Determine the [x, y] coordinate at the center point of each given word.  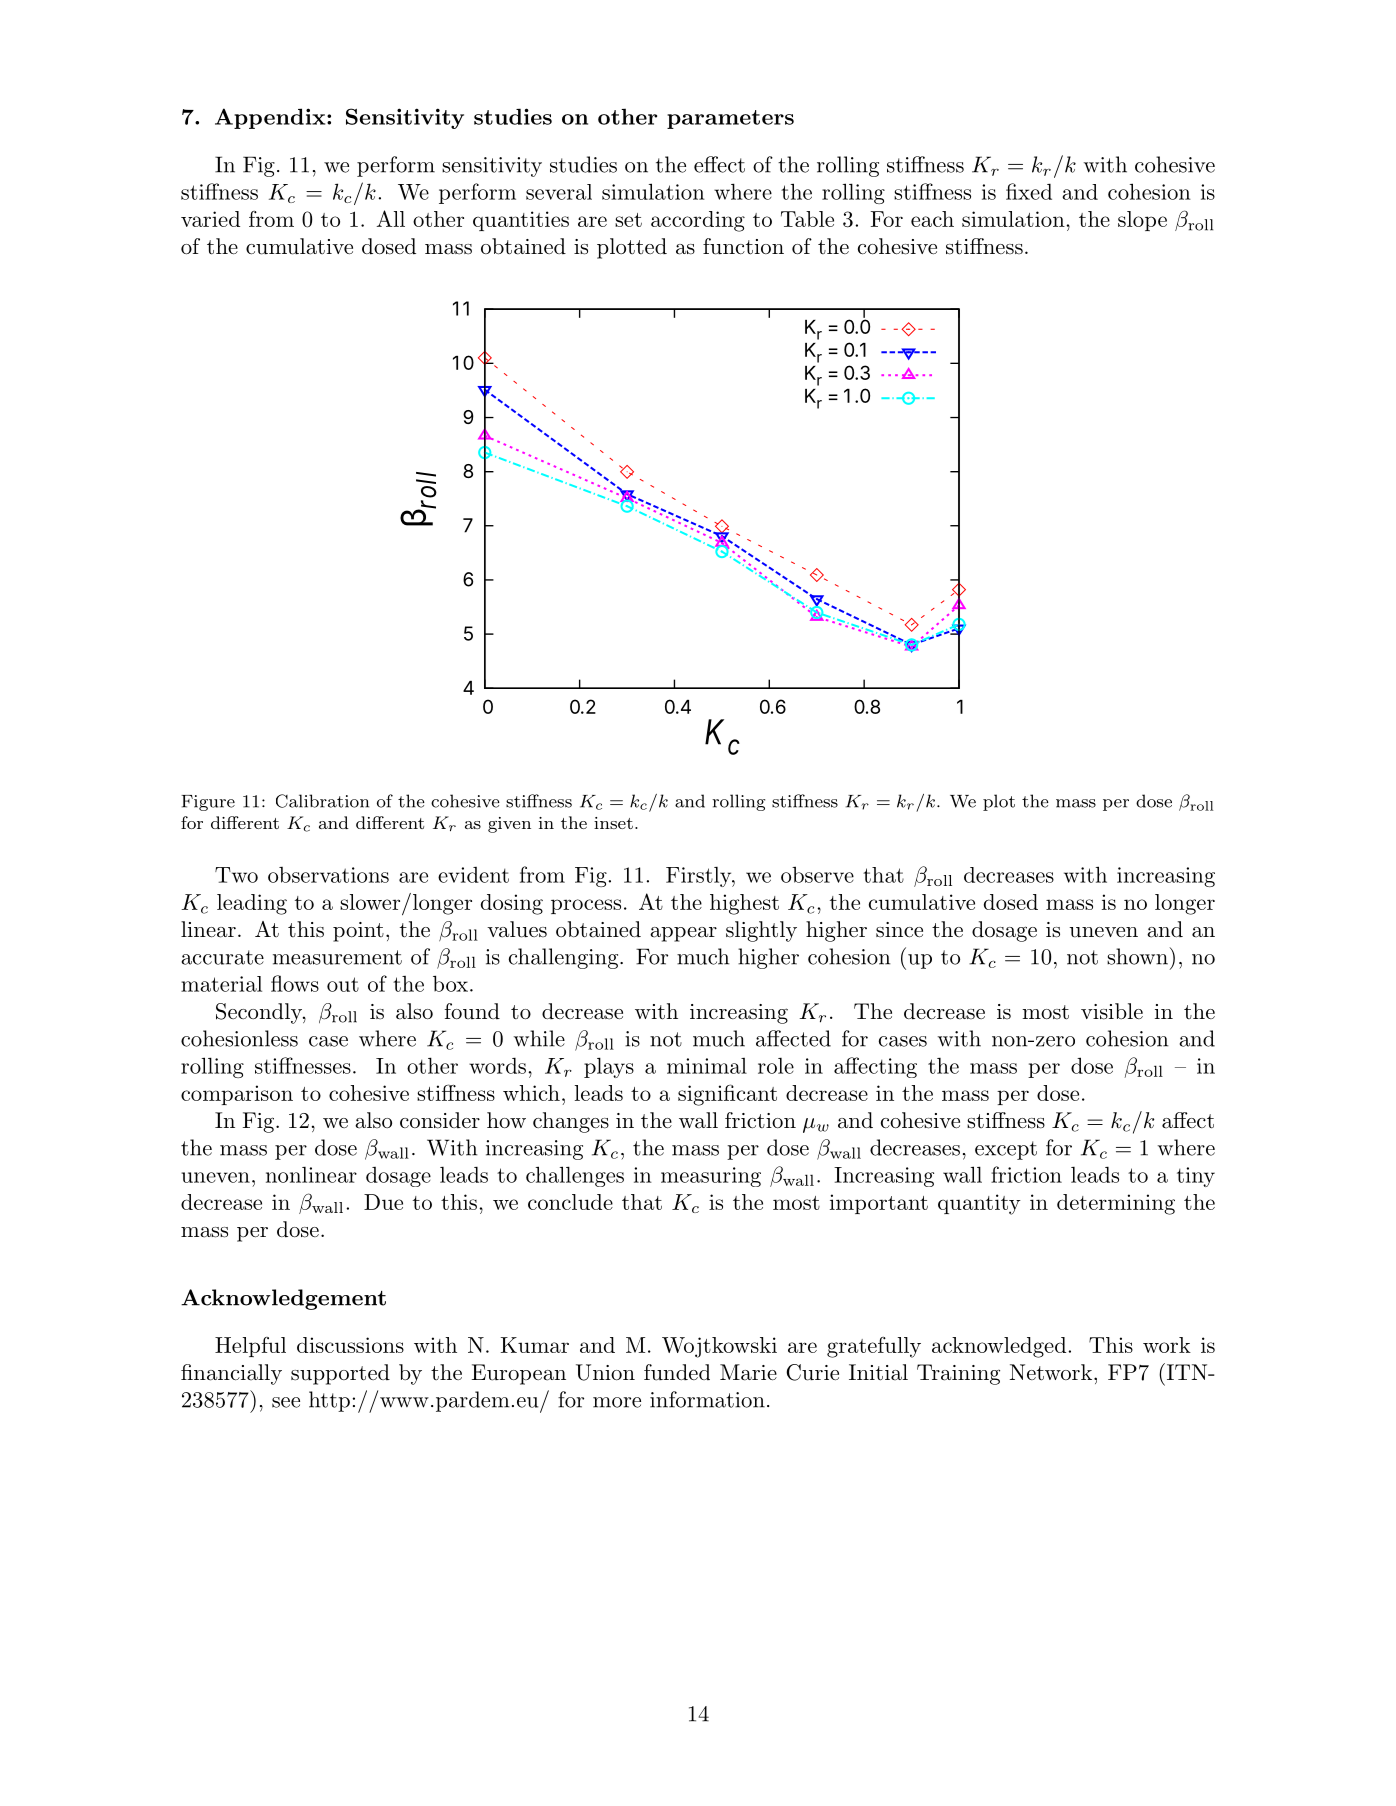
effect [719, 164]
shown [1138, 956]
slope [1142, 221]
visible [1112, 1011]
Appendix [271, 118]
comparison [237, 1095]
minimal [707, 1066]
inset [613, 823]
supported [340, 1374]
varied [210, 219]
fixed [1029, 191]
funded [677, 1372]
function [743, 246]
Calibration [322, 801]
